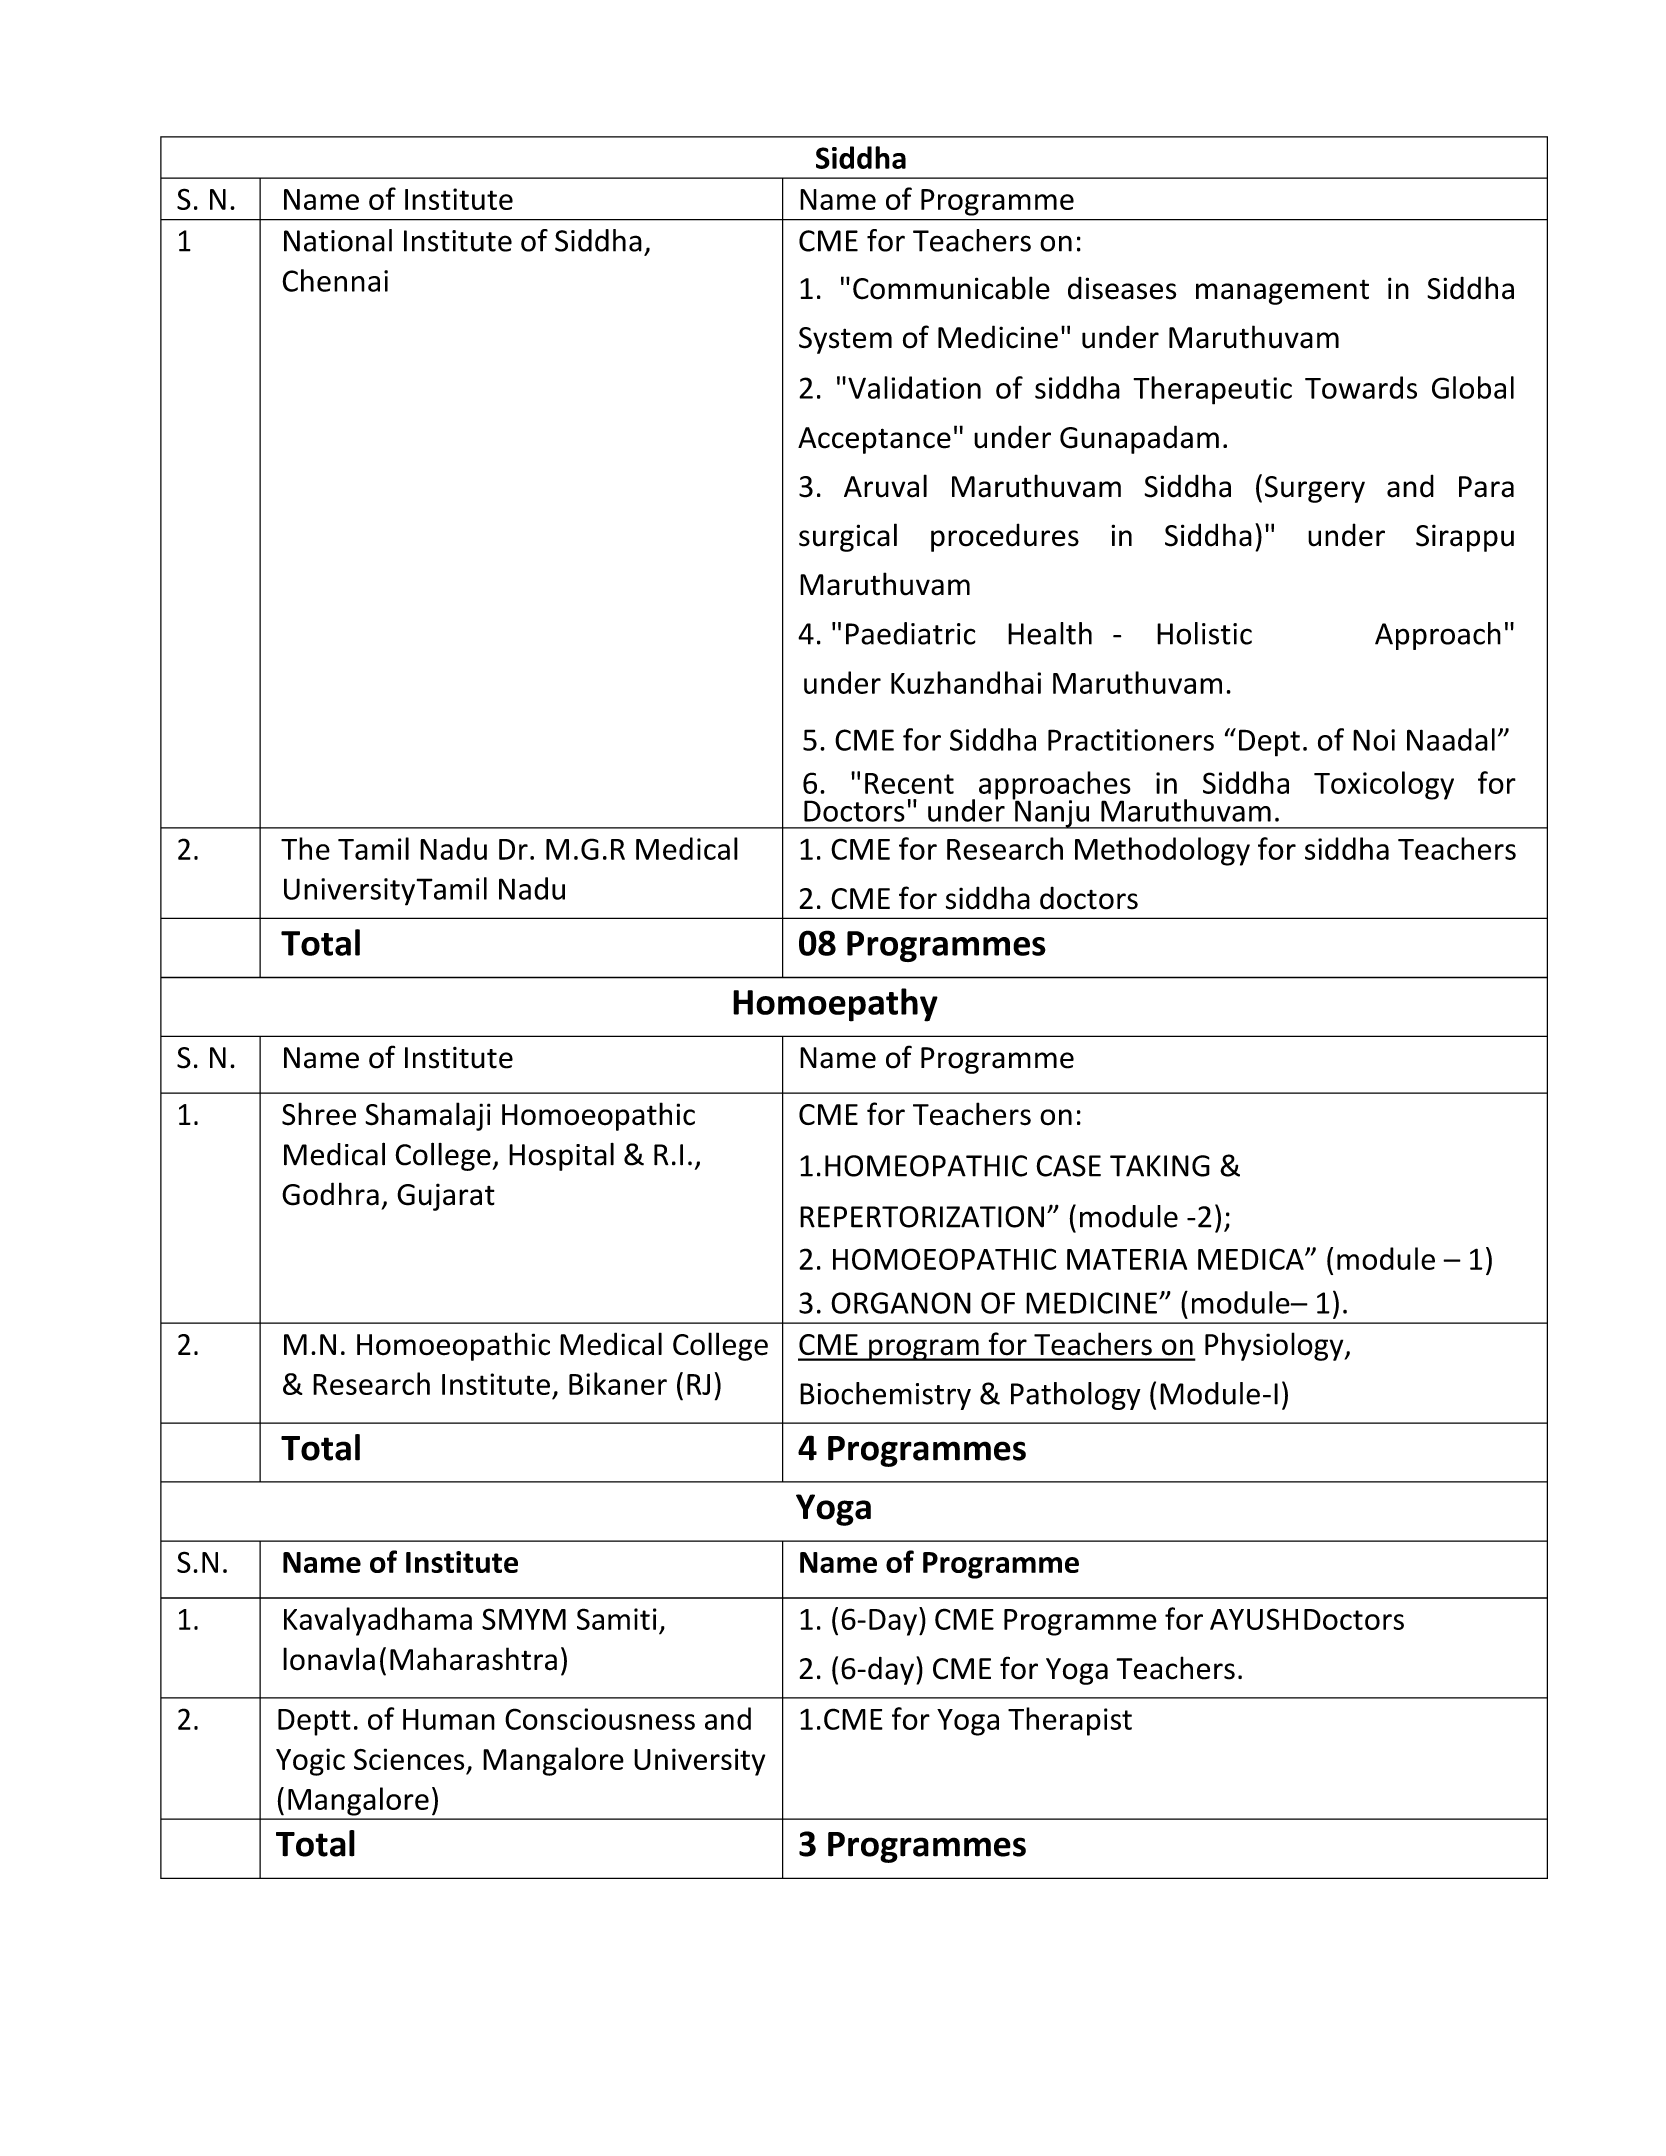 This screenshot has height=2156, width=1666. What do you see at coordinates (1162, 851) in the screenshot?
I see `Methodology` at bounding box center [1162, 851].
